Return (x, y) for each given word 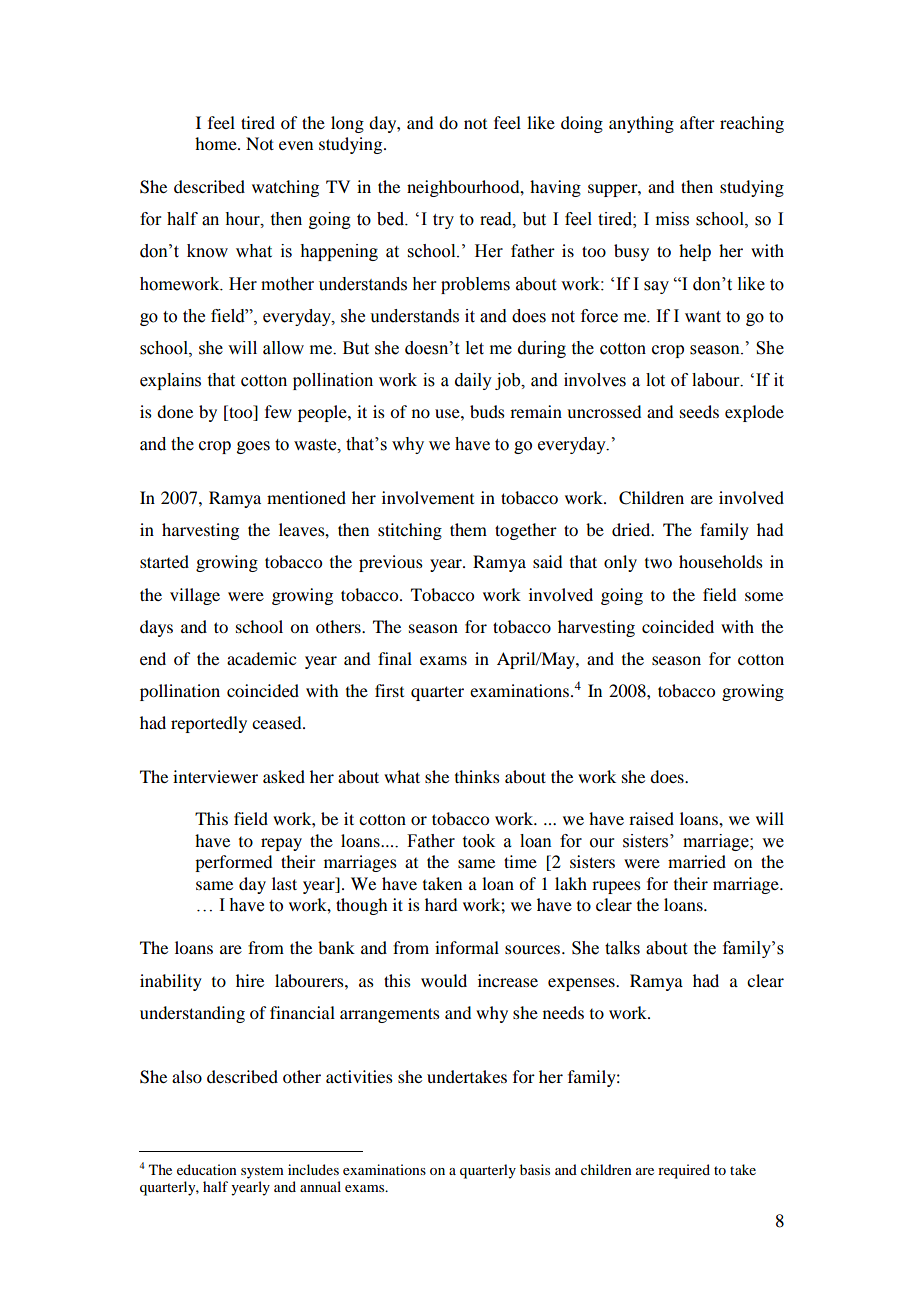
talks (622, 948)
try (443, 221)
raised (651, 818)
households (721, 561)
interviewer (215, 776)
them (468, 529)
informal (467, 947)
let (475, 348)
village (195, 596)
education (207, 1169)
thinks (477, 776)
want (703, 317)
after (697, 122)
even (296, 145)
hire (250, 980)
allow (283, 348)
